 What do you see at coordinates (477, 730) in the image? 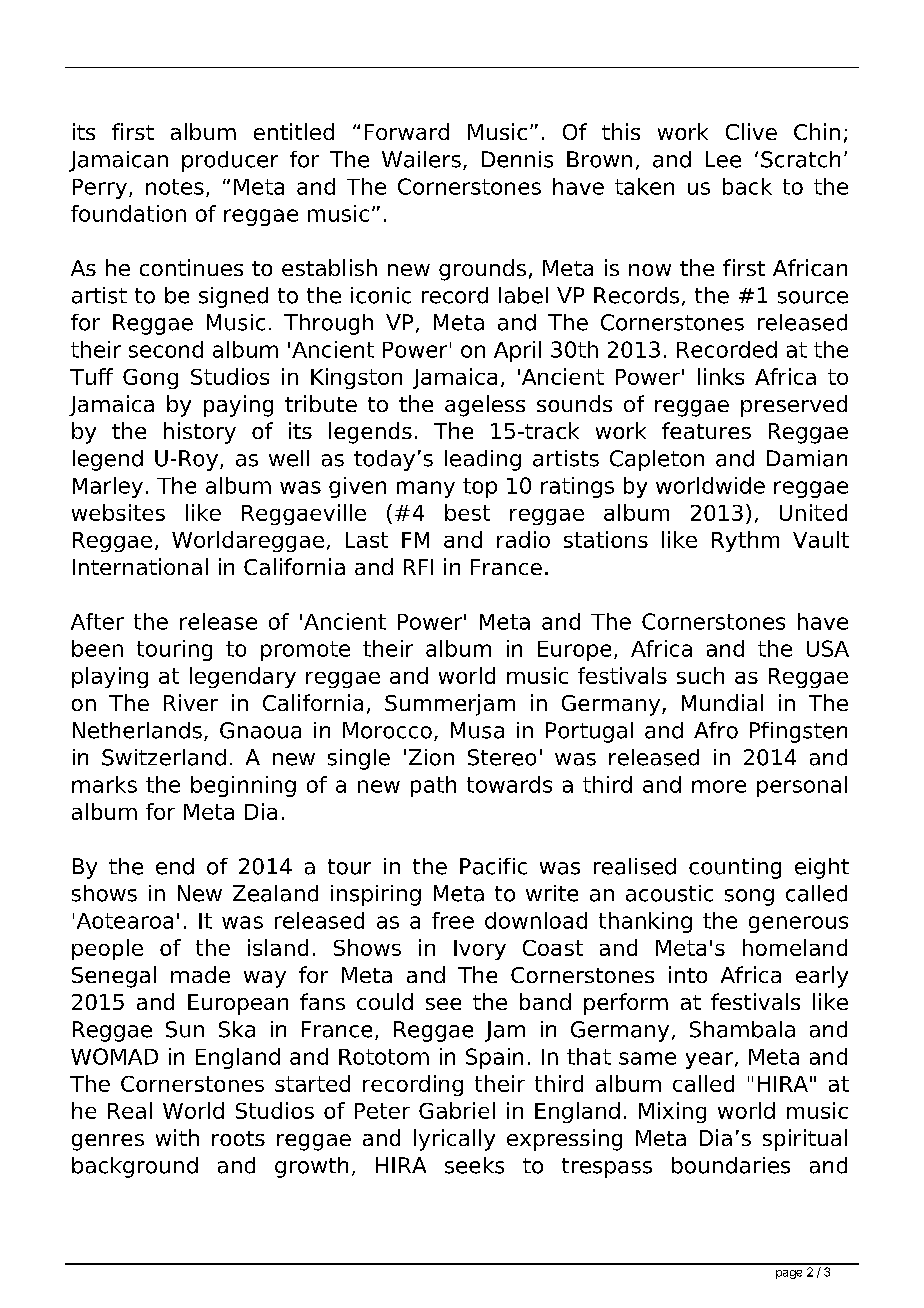
I see `Musa` at bounding box center [477, 730].
